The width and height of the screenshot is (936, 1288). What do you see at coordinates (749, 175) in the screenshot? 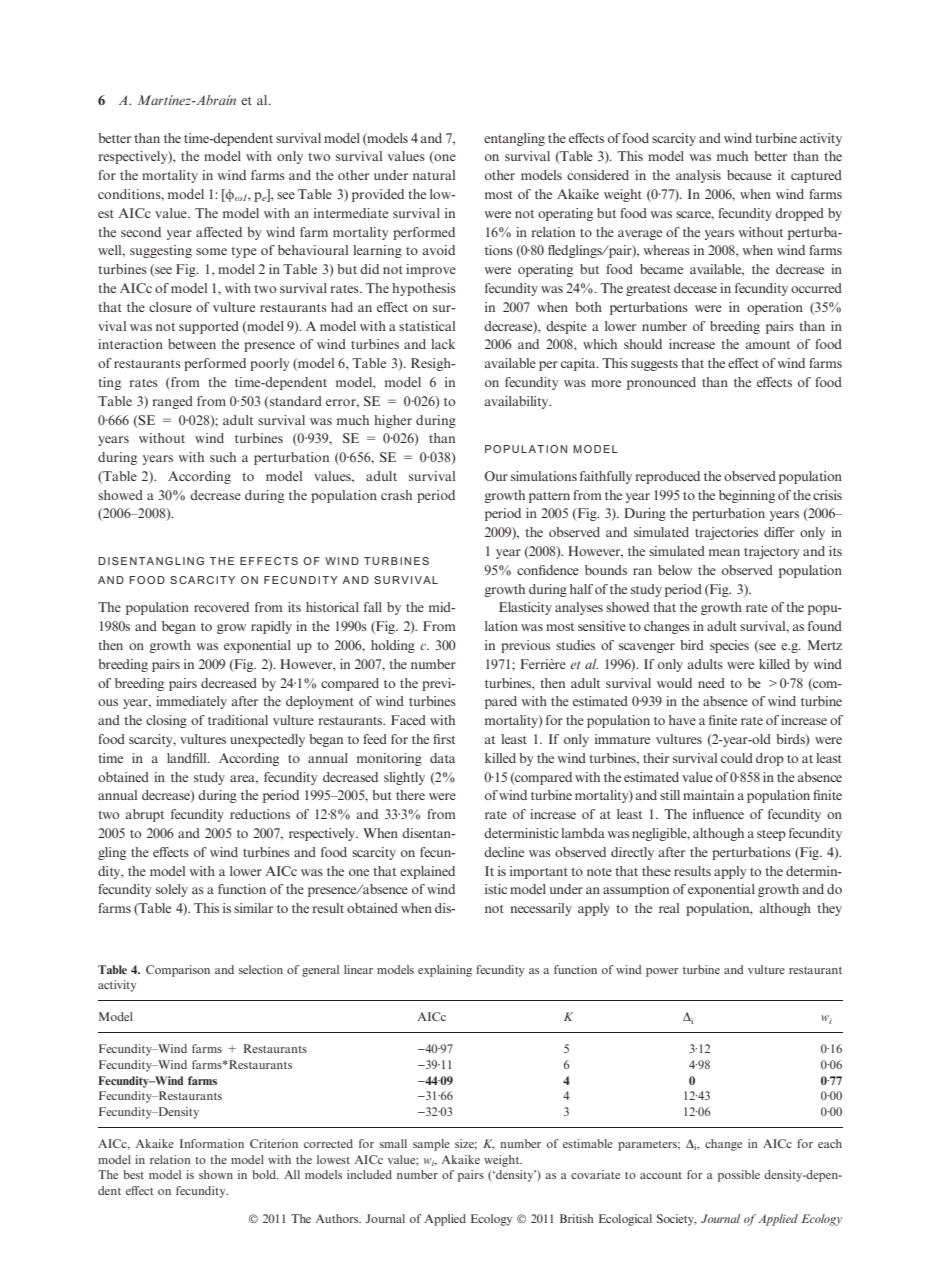
I see `because` at bounding box center [749, 175].
